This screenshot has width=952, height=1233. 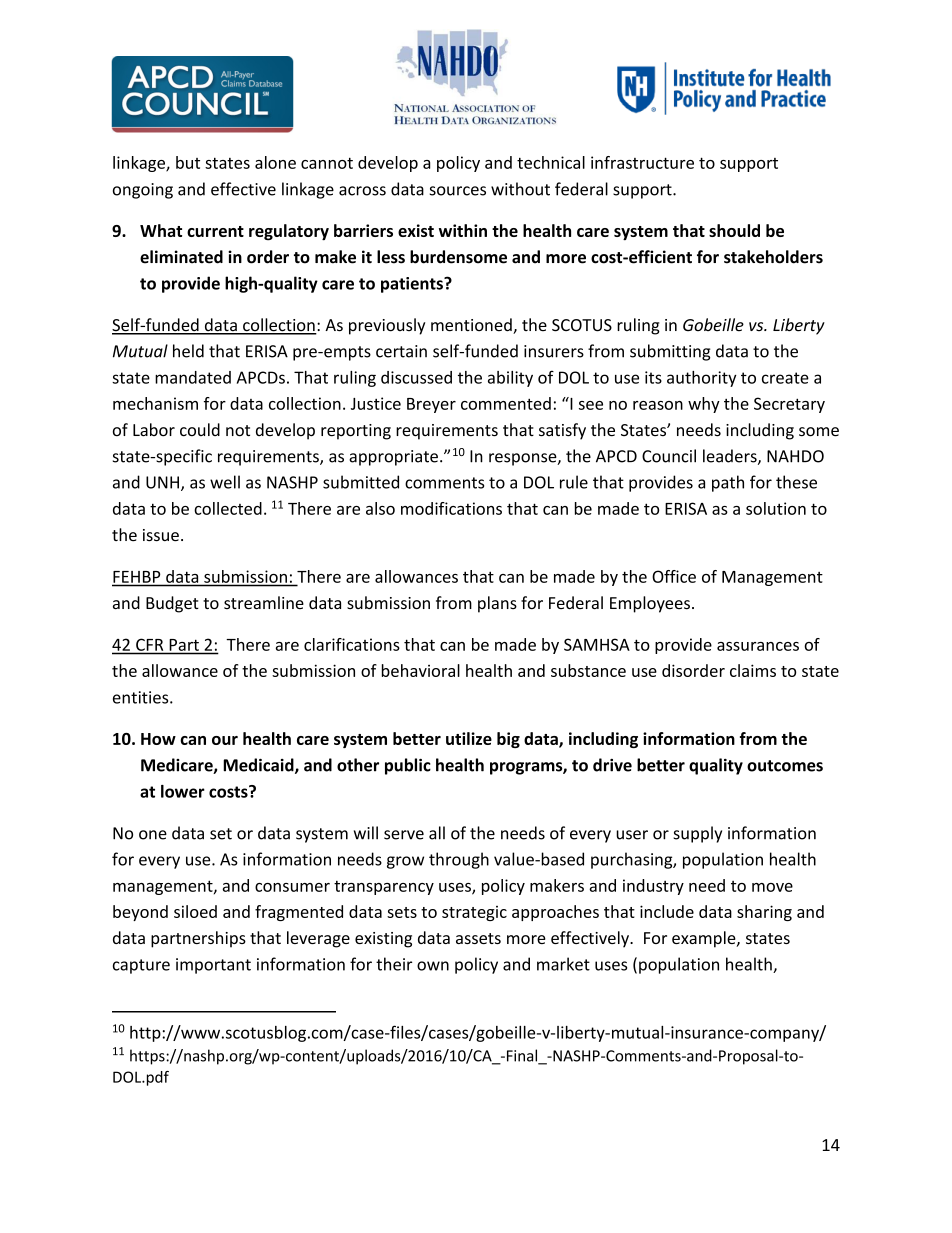 I want to click on CFR, so click(x=149, y=645).
